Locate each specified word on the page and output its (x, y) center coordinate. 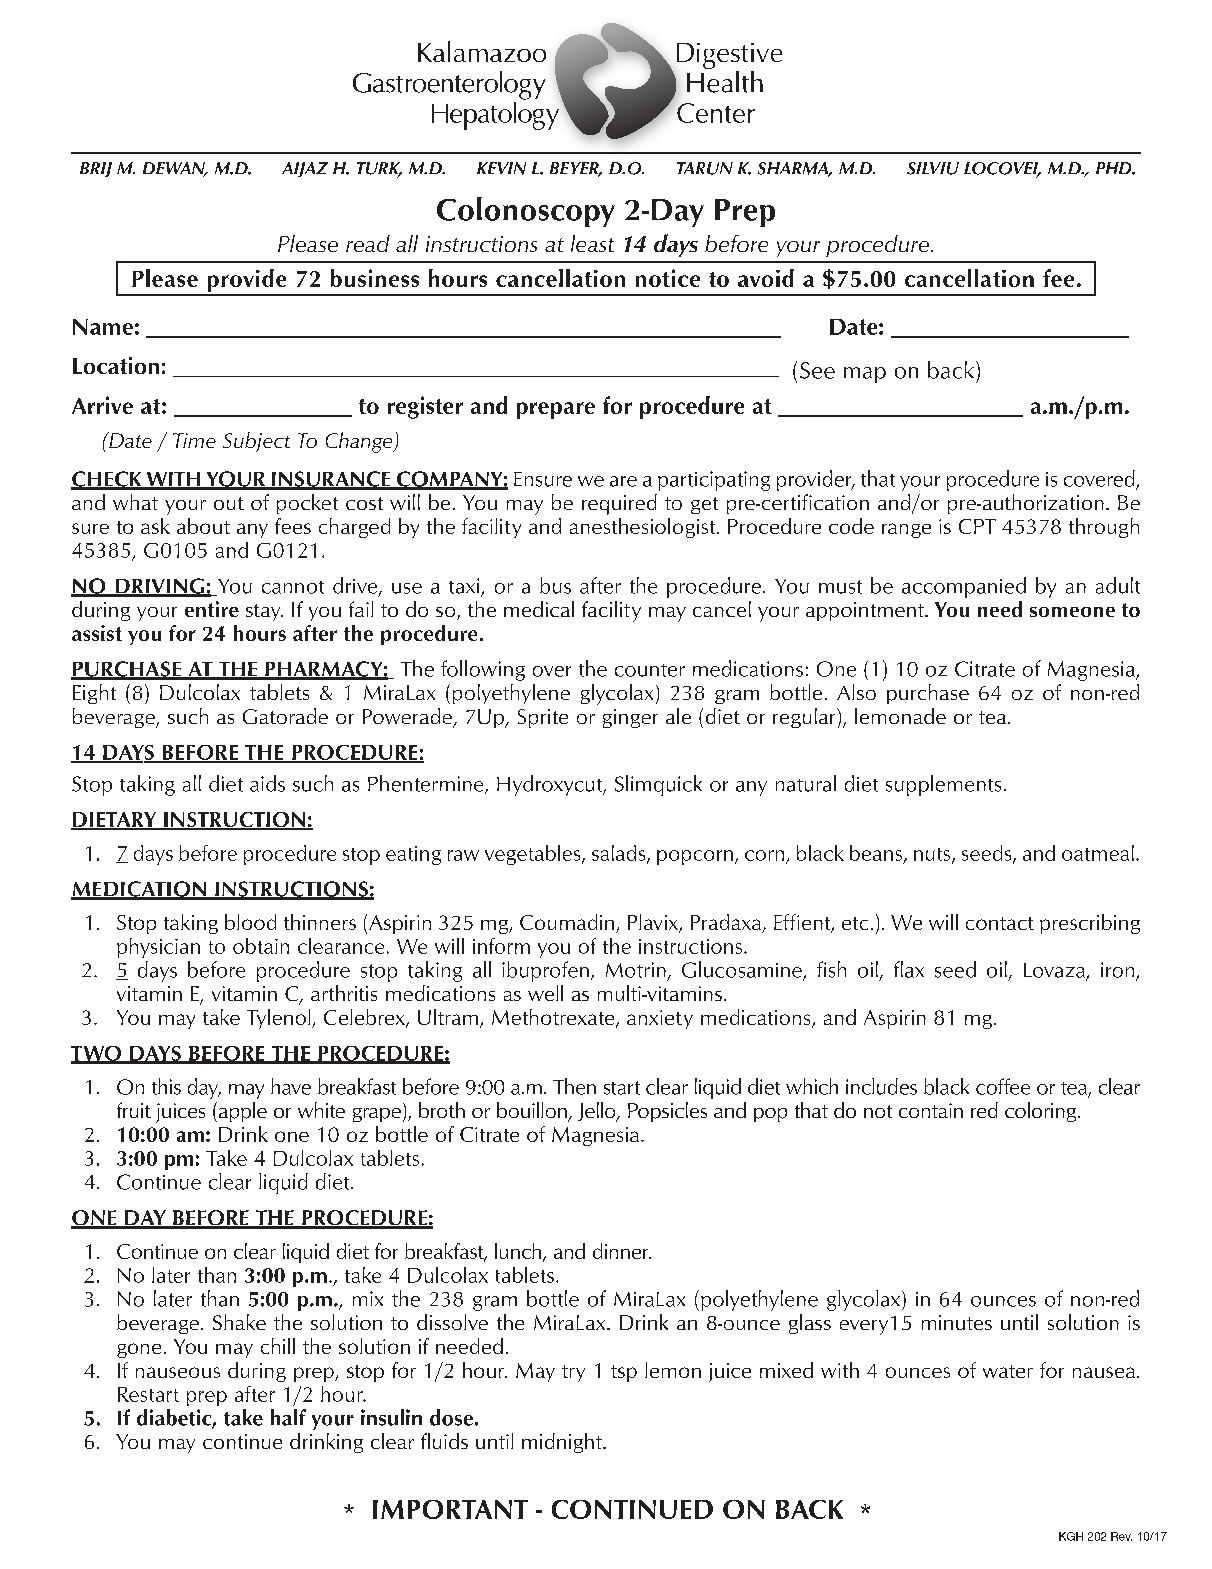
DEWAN (175, 169)
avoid (766, 278)
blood (250, 922)
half (288, 1417)
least (592, 243)
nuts (933, 855)
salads (620, 854)
